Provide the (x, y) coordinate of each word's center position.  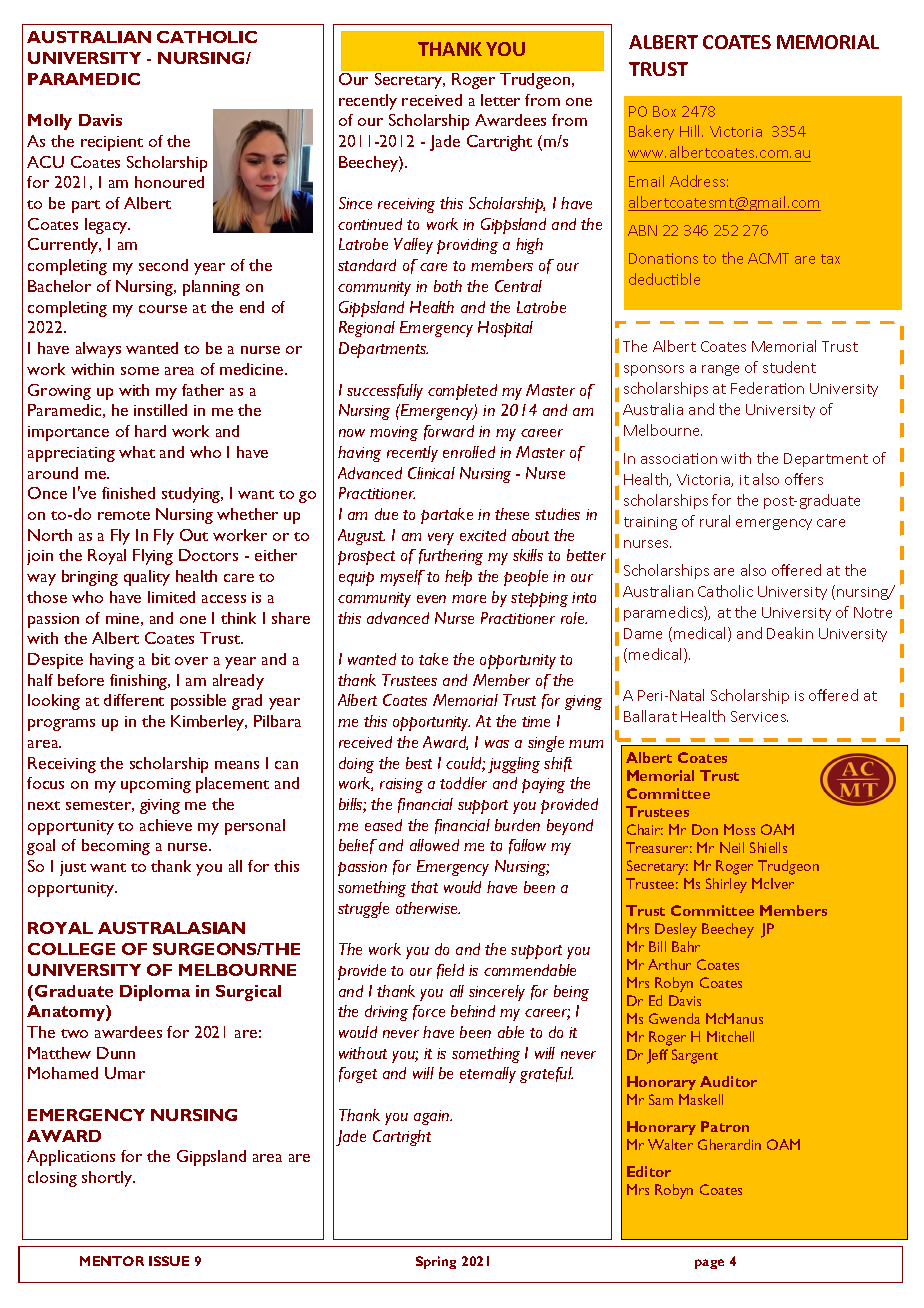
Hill (691, 131)
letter (500, 100)
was (497, 744)
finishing (140, 682)
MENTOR (112, 1261)
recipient (112, 143)
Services (759, 716)
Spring (436, 1262)
